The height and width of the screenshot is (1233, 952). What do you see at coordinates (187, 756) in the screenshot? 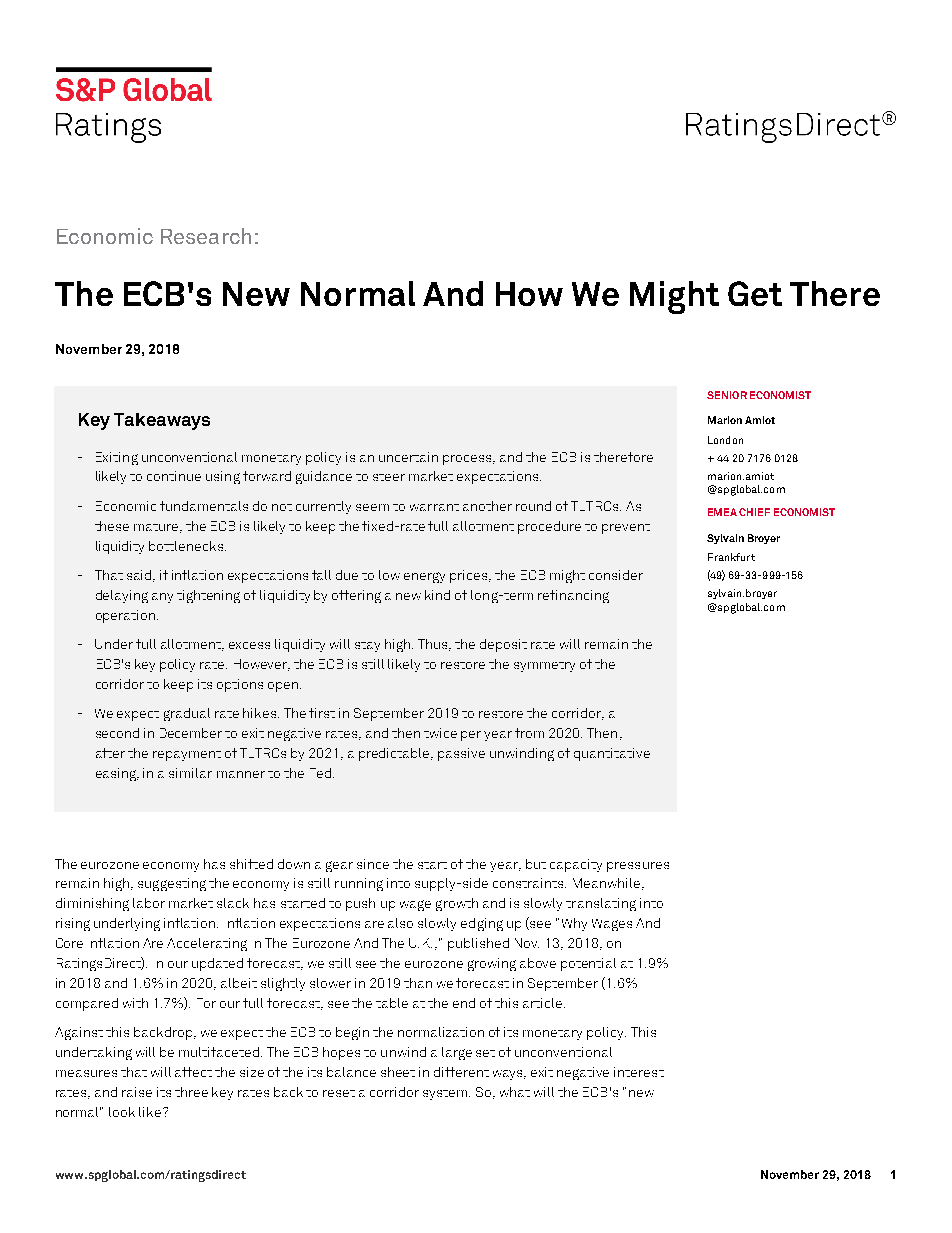
I see `repayment` at bounding box center [187, 756].
